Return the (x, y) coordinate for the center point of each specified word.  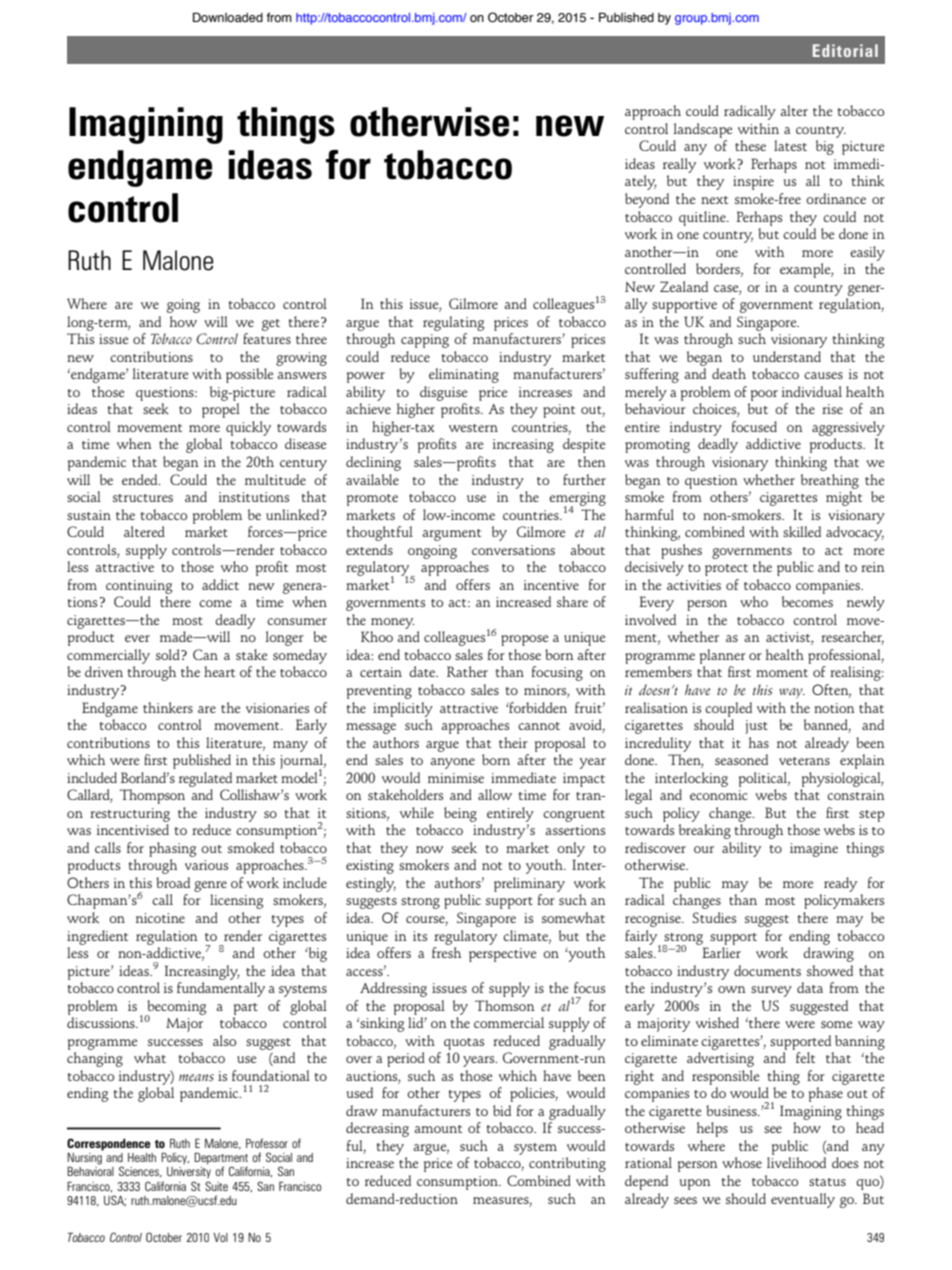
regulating (453, 323)
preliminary (529, 884)
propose (524, 640)
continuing (139, 587)
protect (726, 570)
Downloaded (228, 17)
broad (173, 882)
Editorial (845, 50)
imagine (814, 850)
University (189, 1173)
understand (787, 356)
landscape (702, 130)
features (267, 338)
